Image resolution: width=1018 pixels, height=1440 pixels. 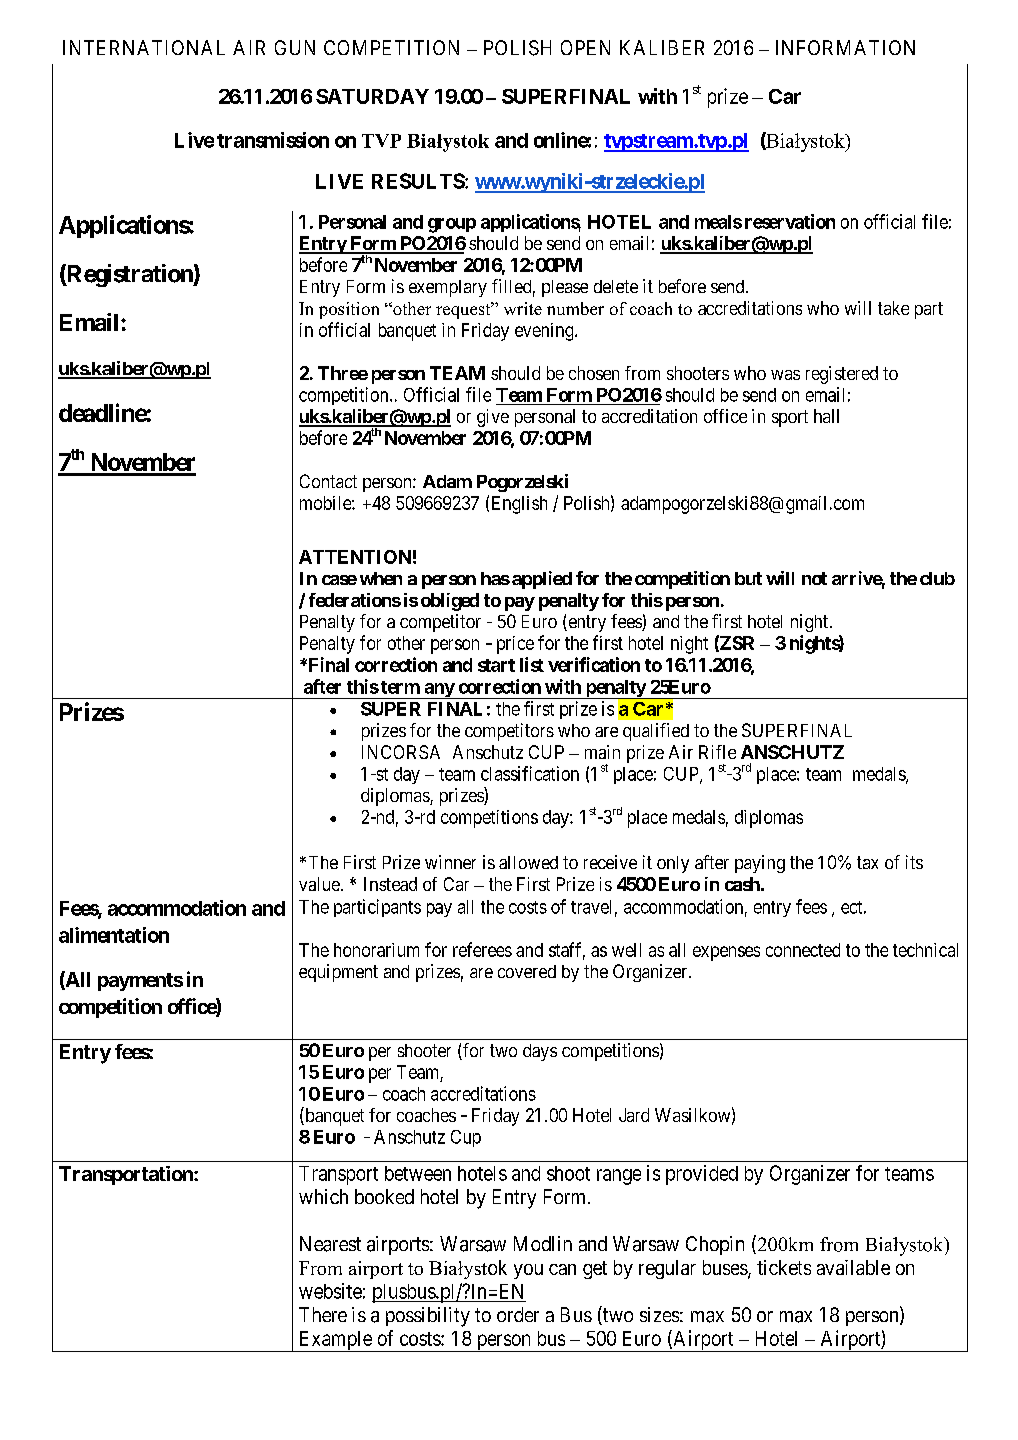 I want to click on reservation, so click(x=790, y=221).
